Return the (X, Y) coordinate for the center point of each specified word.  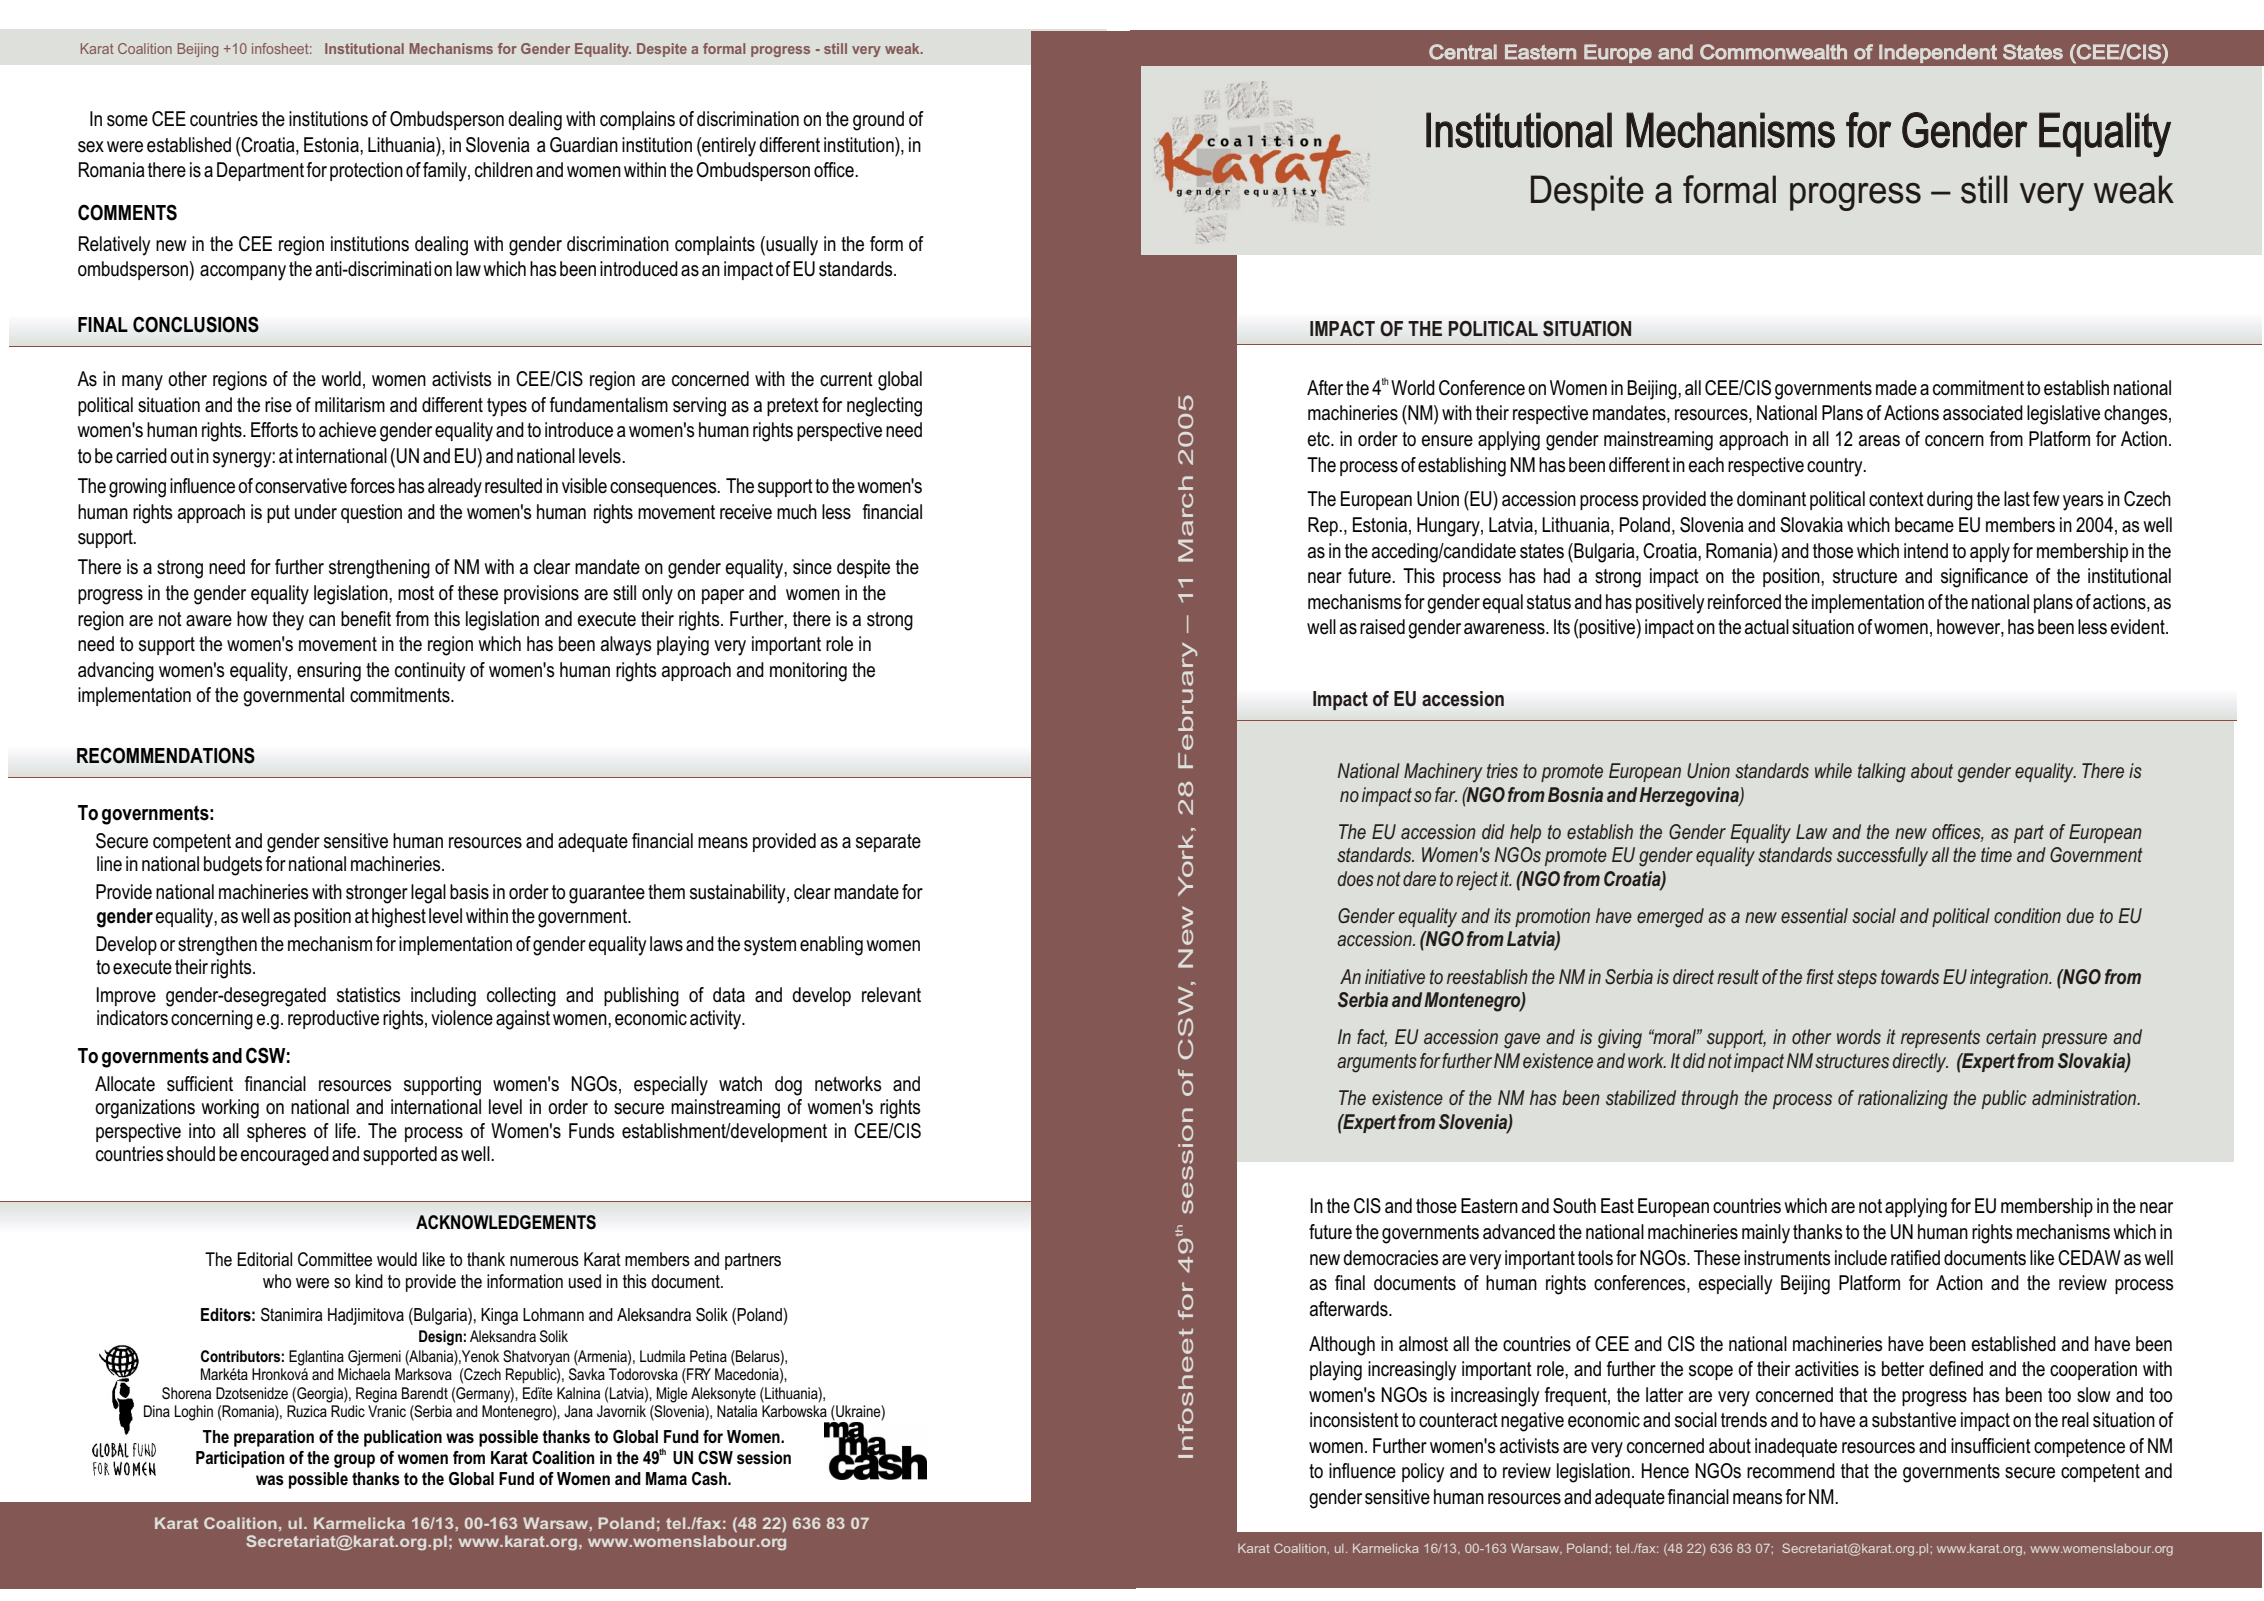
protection (366, 171)
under (316, 512)
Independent (1938, 53)
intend (1926, 551)
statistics (369, 995)
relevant (891, 995)
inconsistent (1354, 1420)
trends (1744, 1420)
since (812, 567)
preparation (274, 1438)
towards (1910, 976)
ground (878, 121)
